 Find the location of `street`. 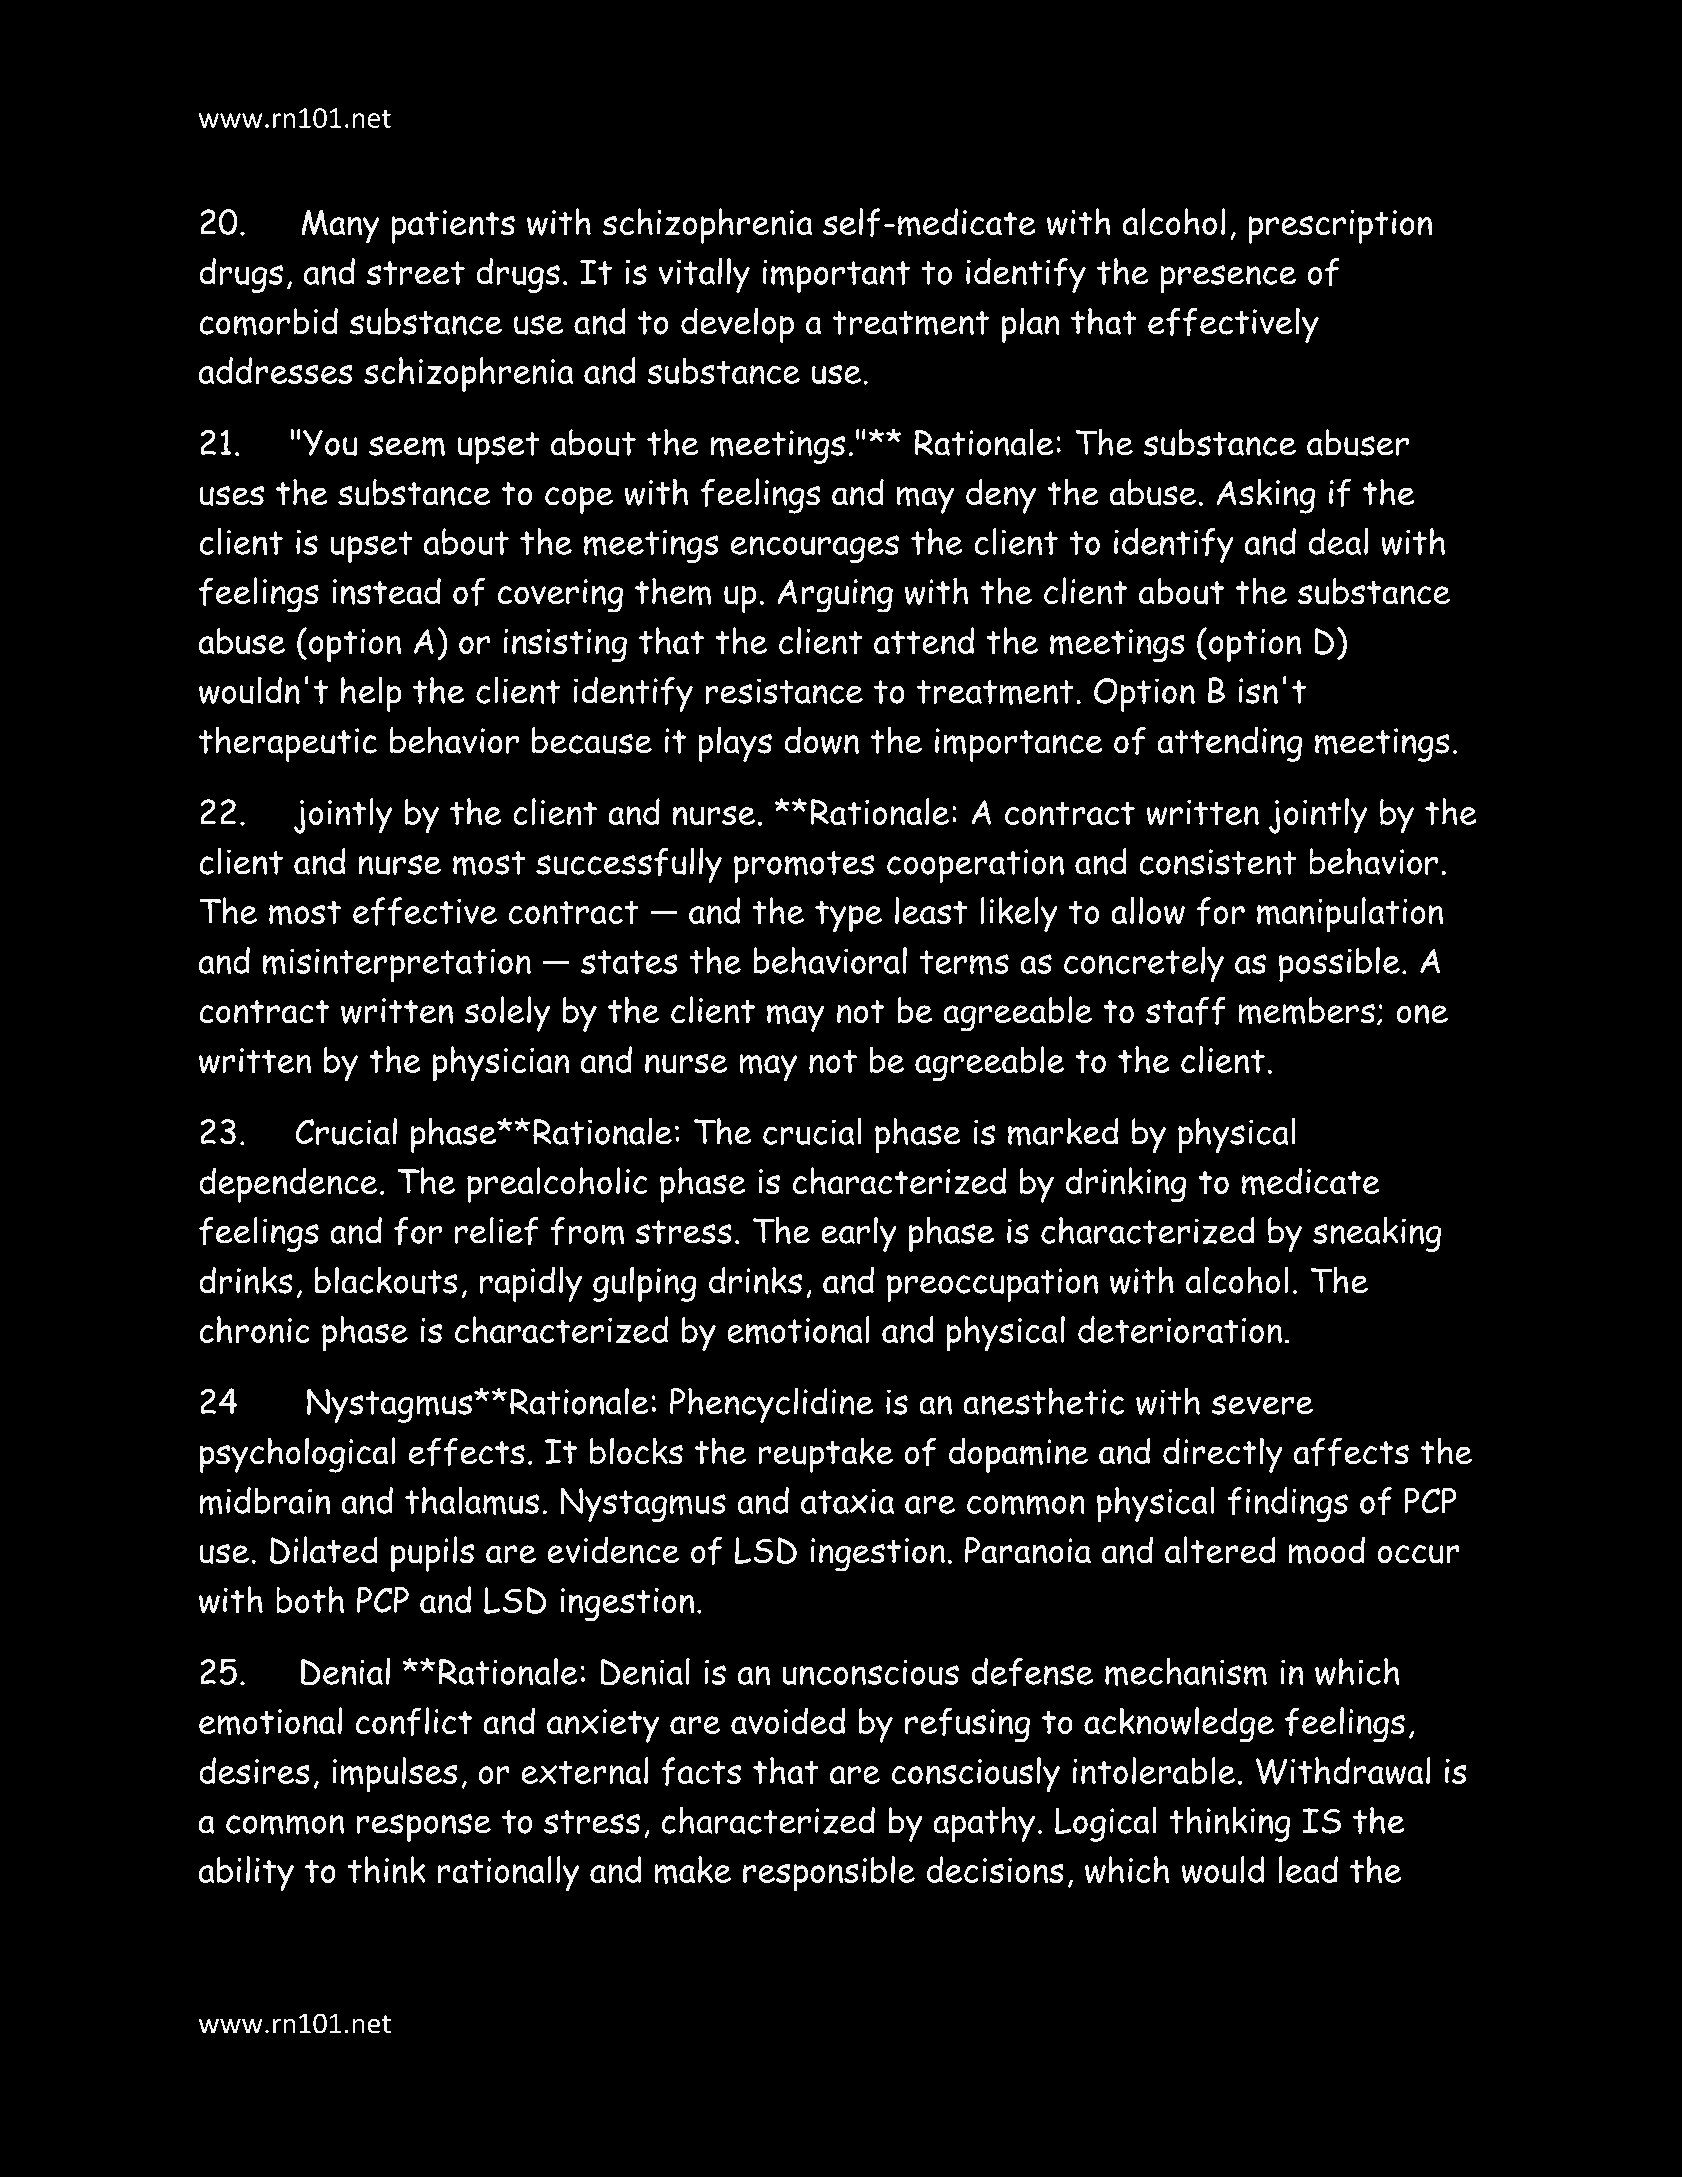

street is located at coordinates (416, 273).
